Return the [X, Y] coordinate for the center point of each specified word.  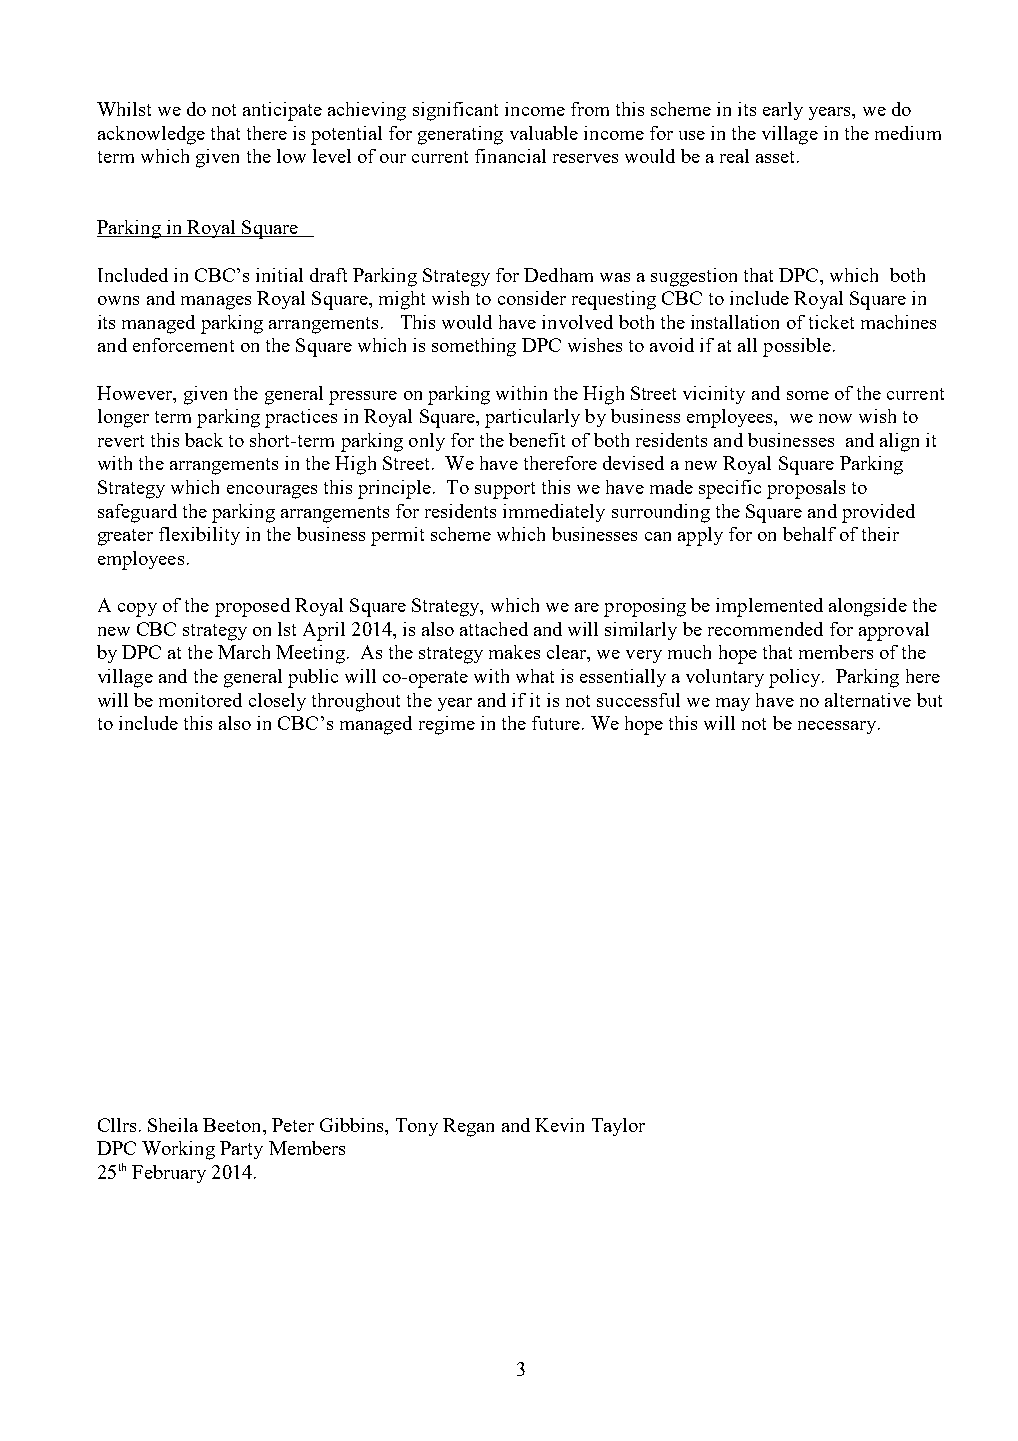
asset [777, 157]
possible [797, 347]
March [244, 652]
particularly [532, 418]
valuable [544, 133]
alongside [868, 607]
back [204, 440]
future [556, 723]
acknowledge [151, 135]
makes [514, 652]
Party [241, 1150]
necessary [838, 727]
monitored [200, 700]
